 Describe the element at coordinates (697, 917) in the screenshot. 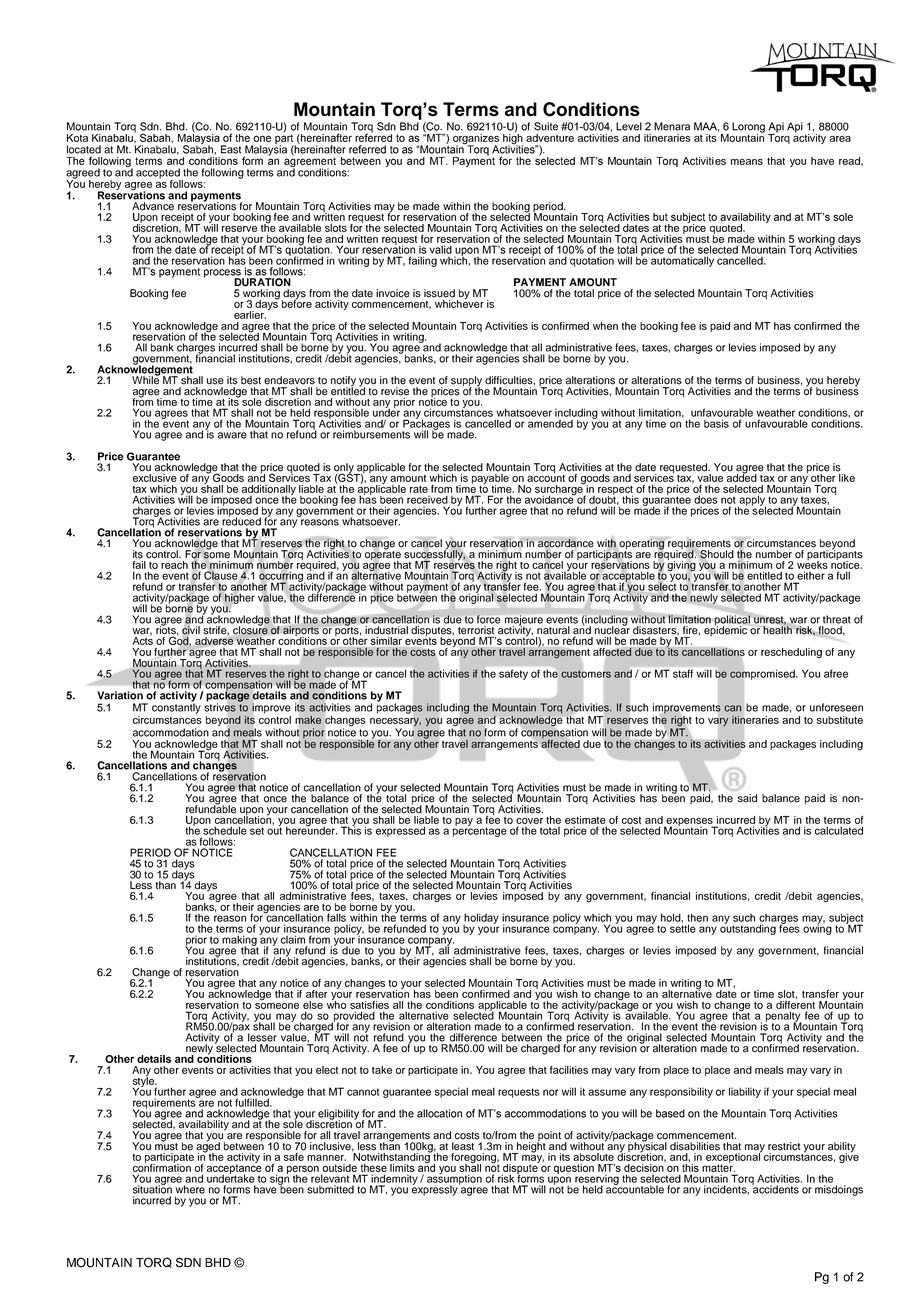

I see `then` at that location.
